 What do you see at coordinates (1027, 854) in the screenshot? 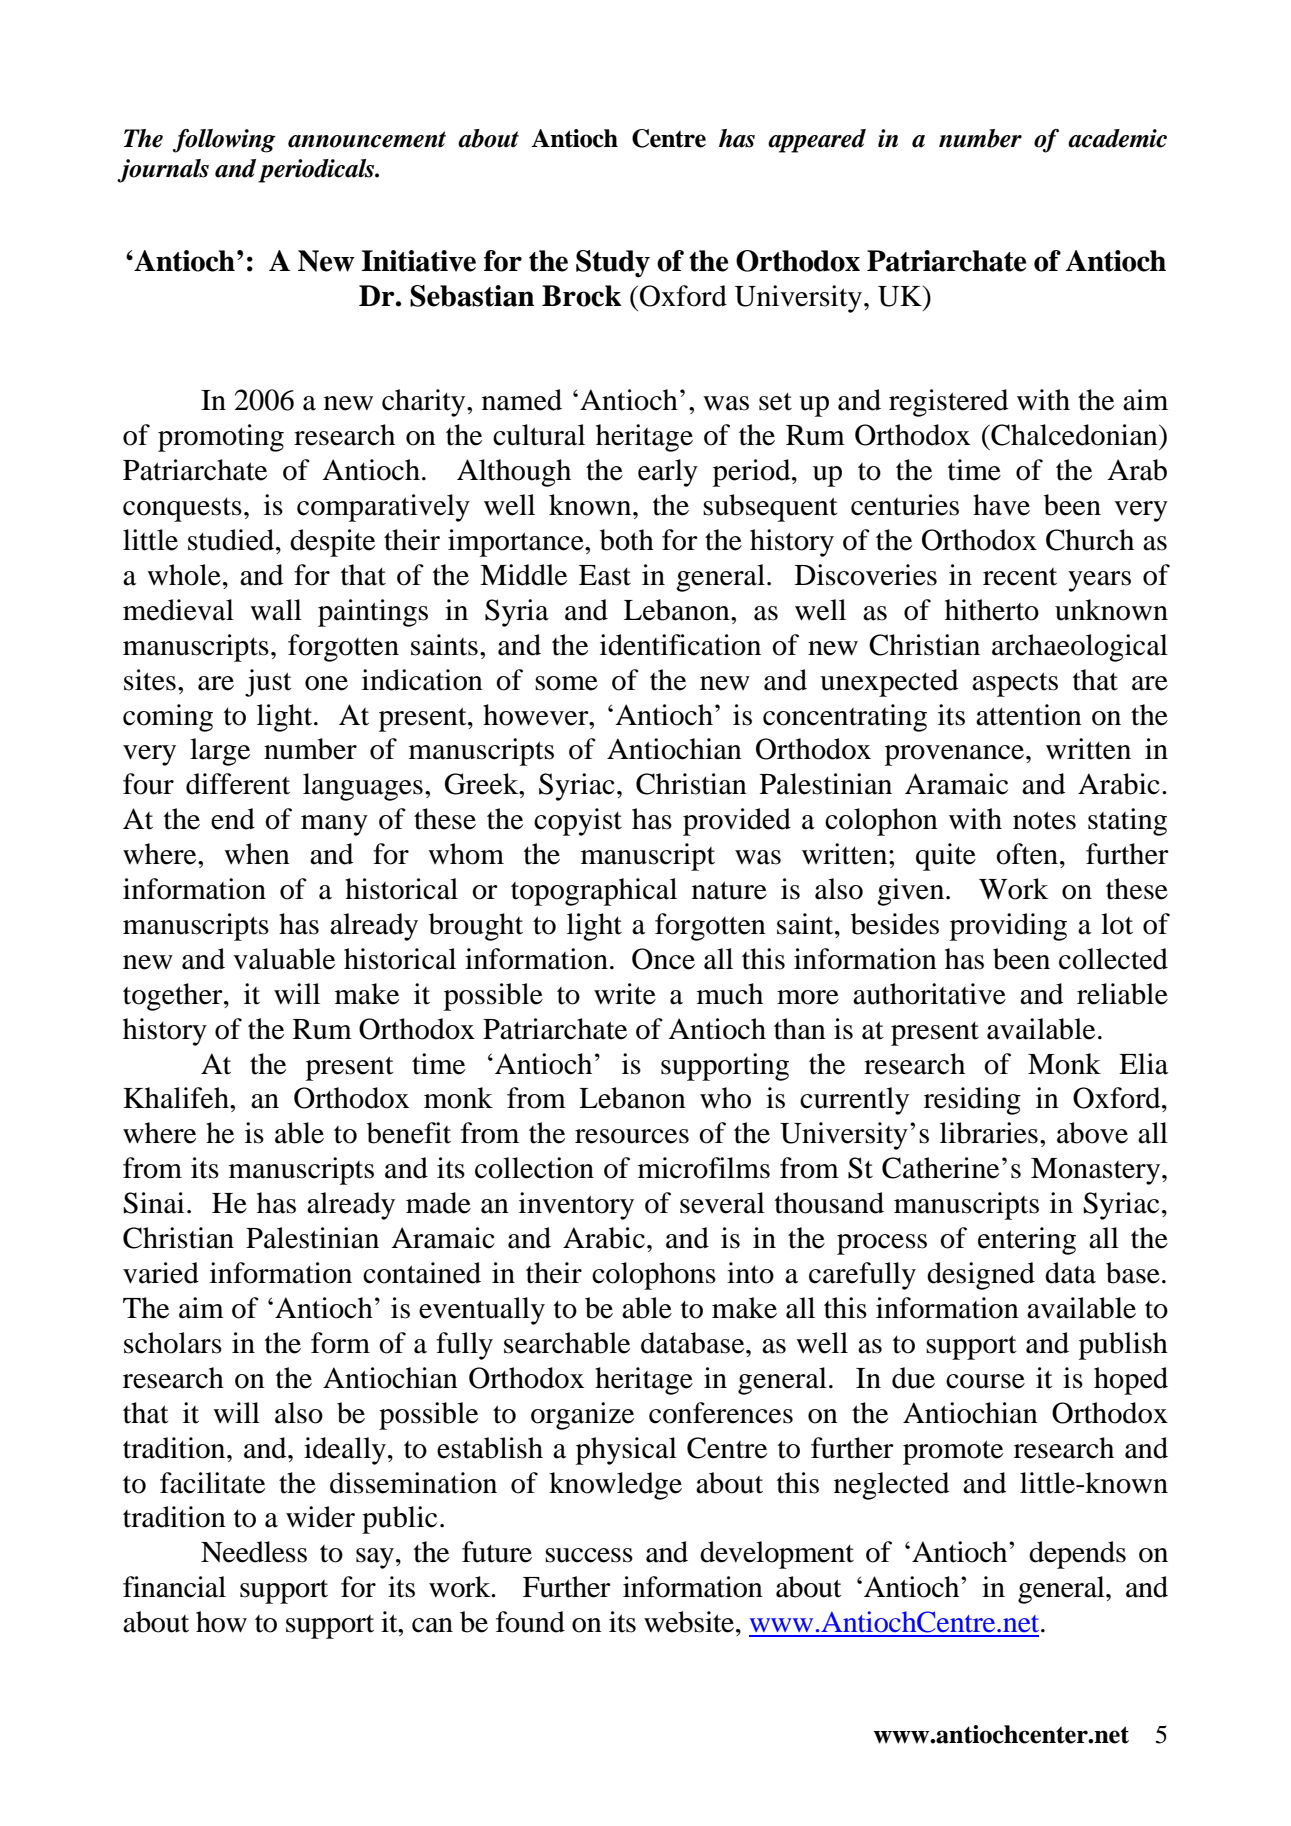
I see `often` at bounding box center [1027, 854].
